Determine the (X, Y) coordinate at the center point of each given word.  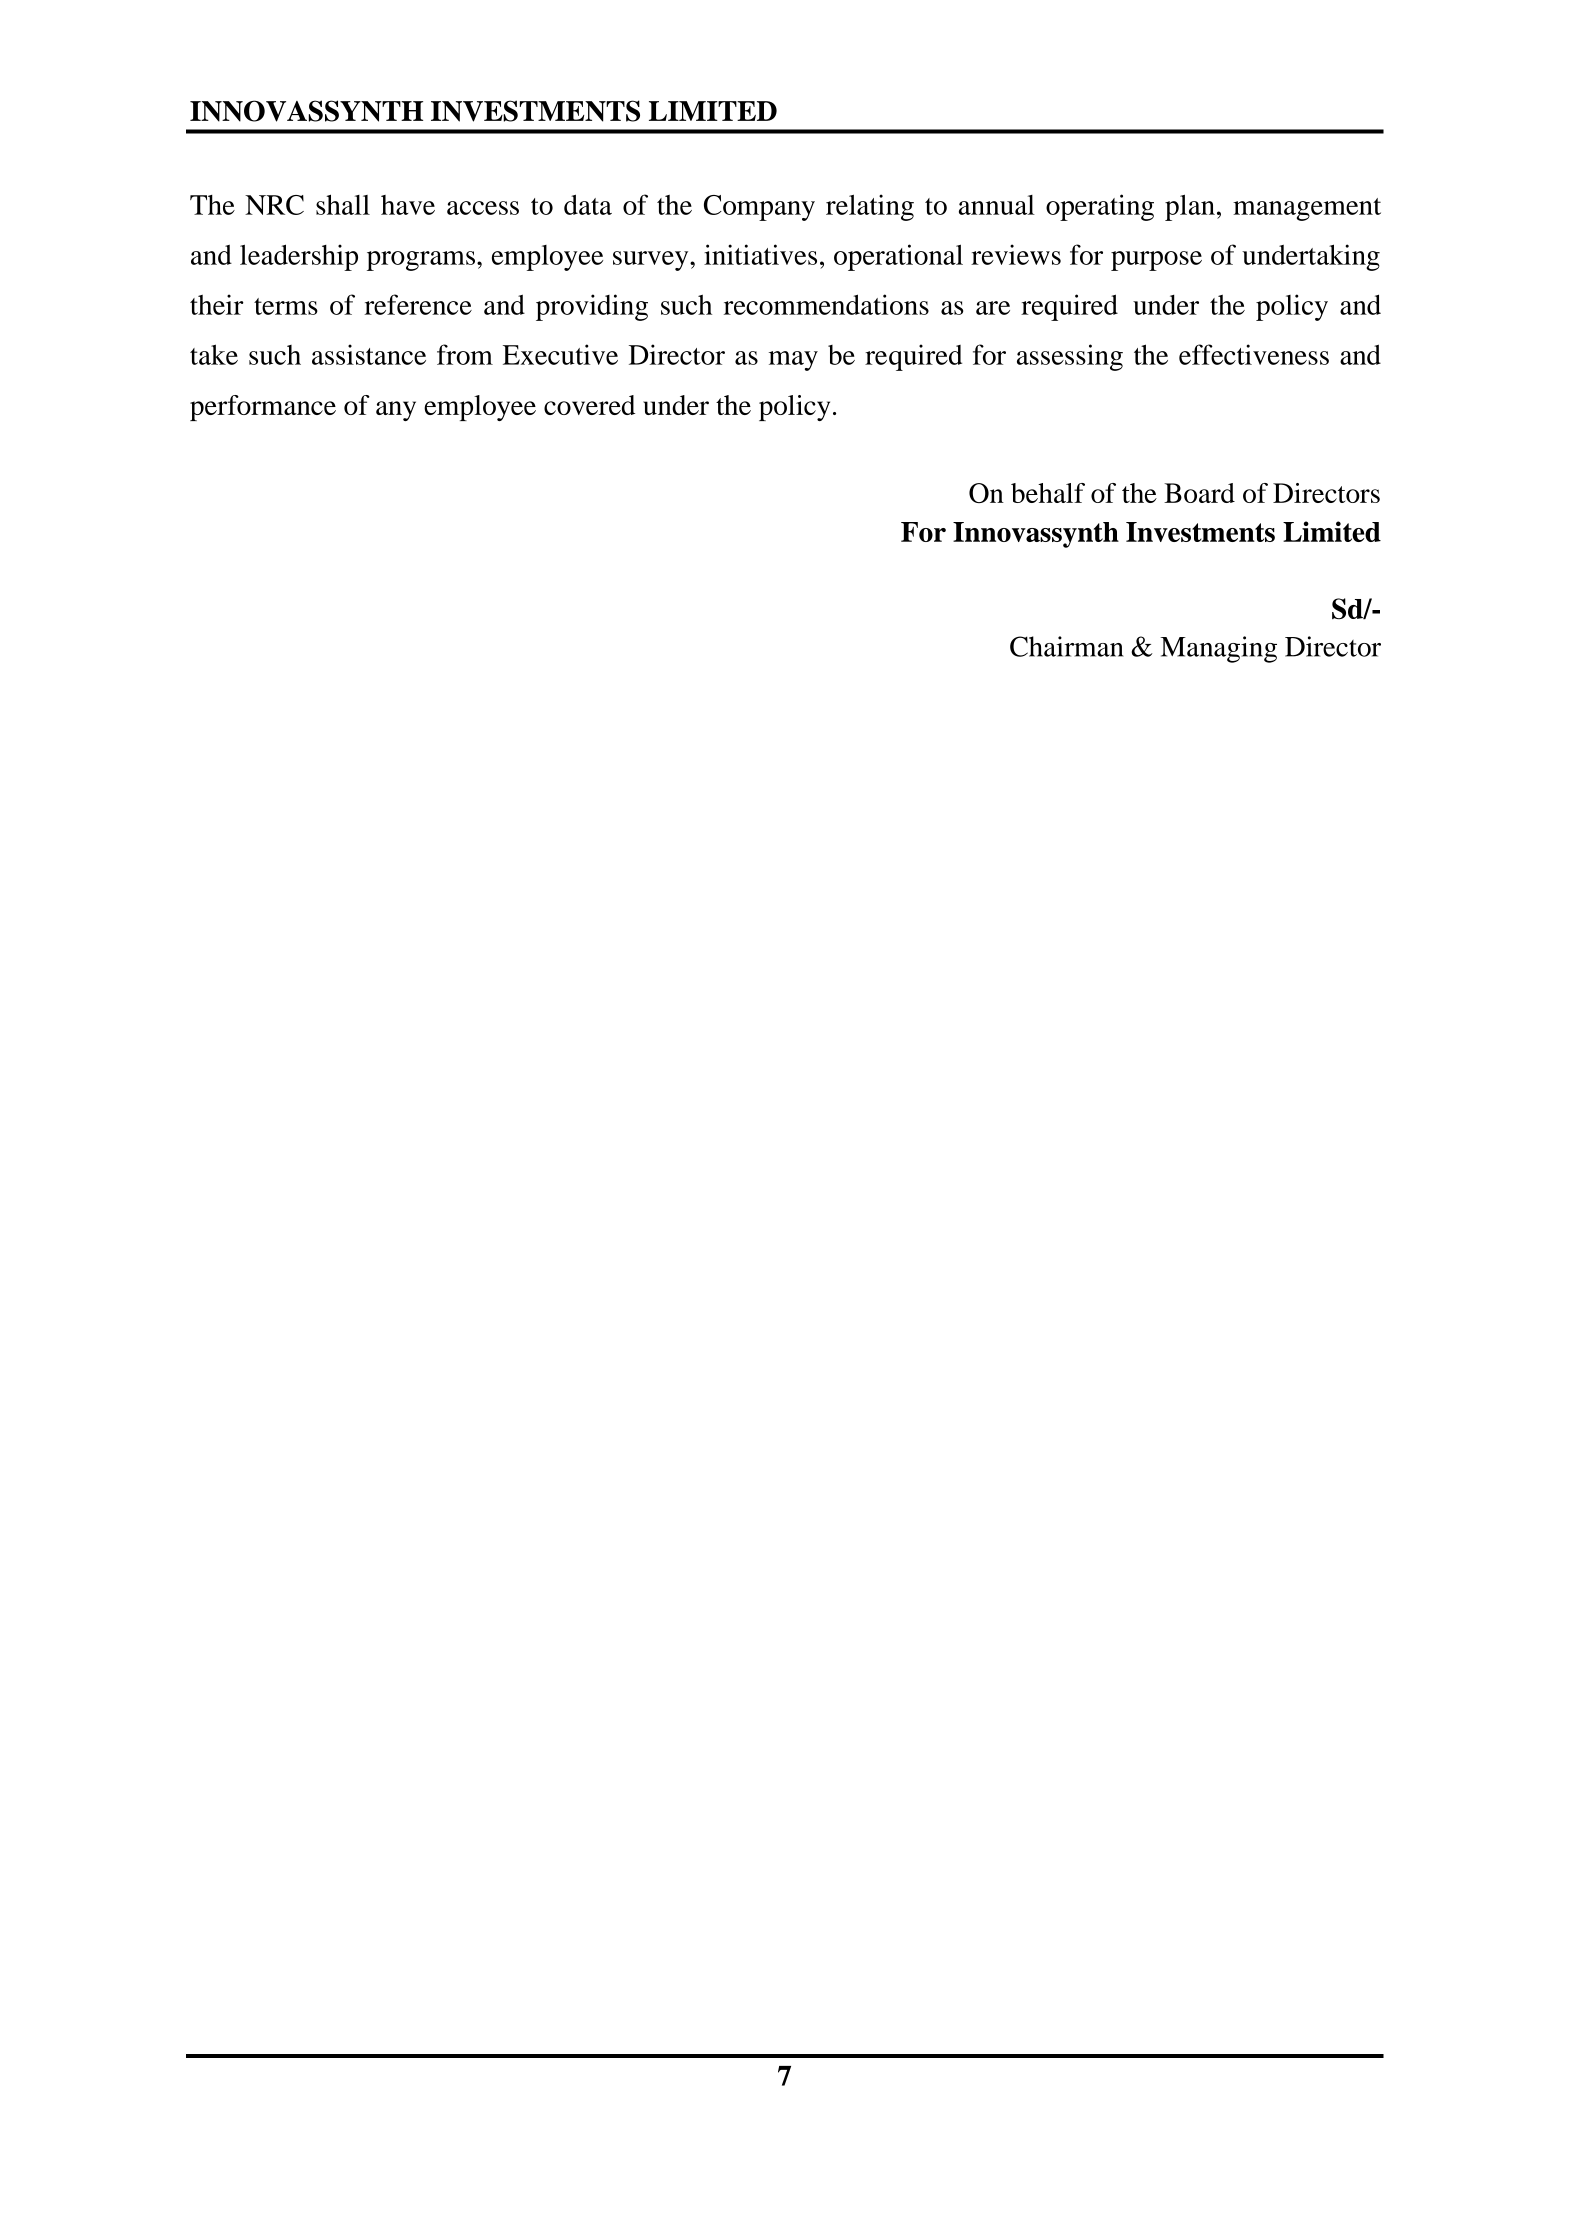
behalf (1048, 493)
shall (343, 204)
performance (263, 408)
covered (589, 405)
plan (1190, 207)
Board (1199, 493)
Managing (1218, 649)
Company (759, 208)
